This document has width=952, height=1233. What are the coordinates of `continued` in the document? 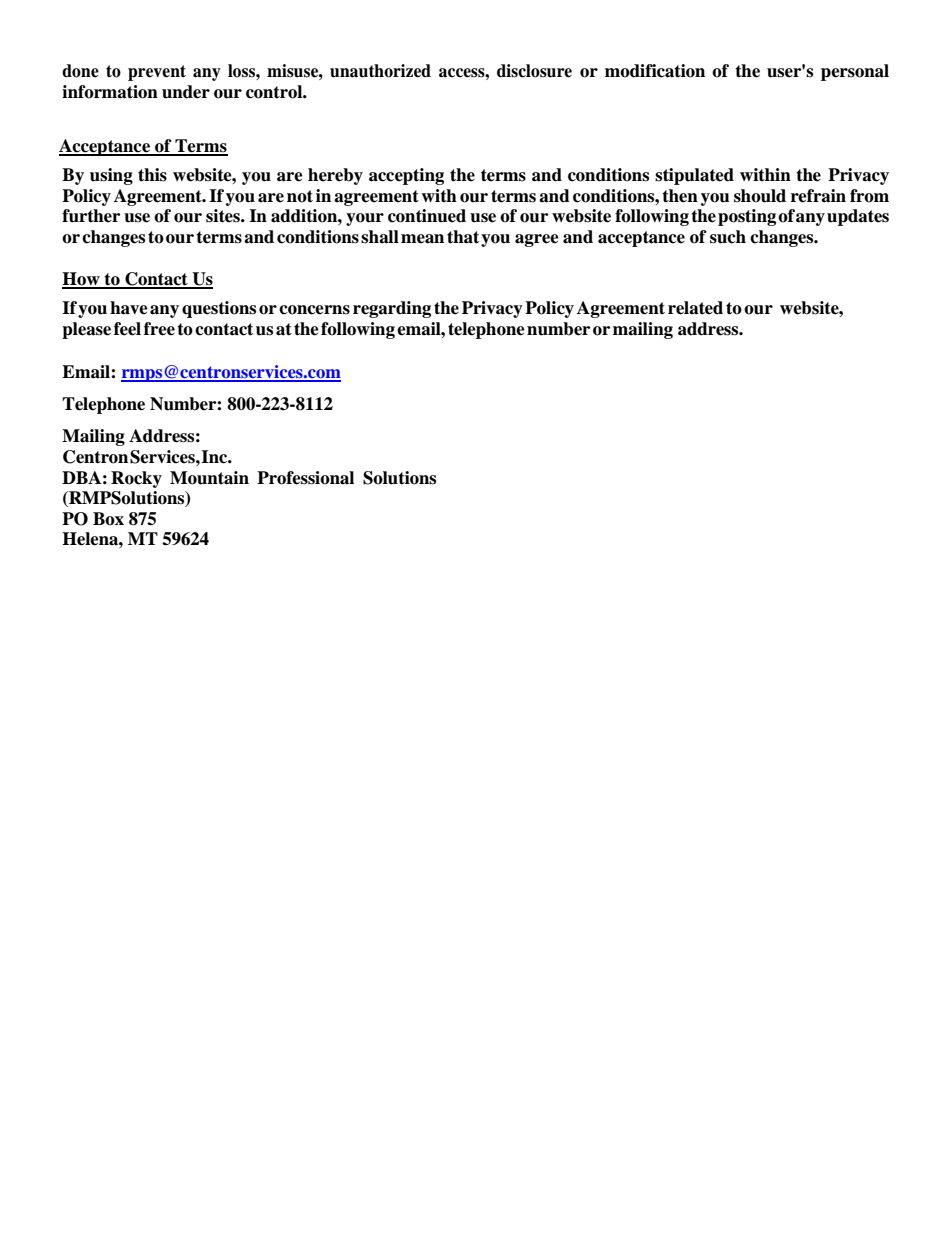 It's located at (427, 216).
